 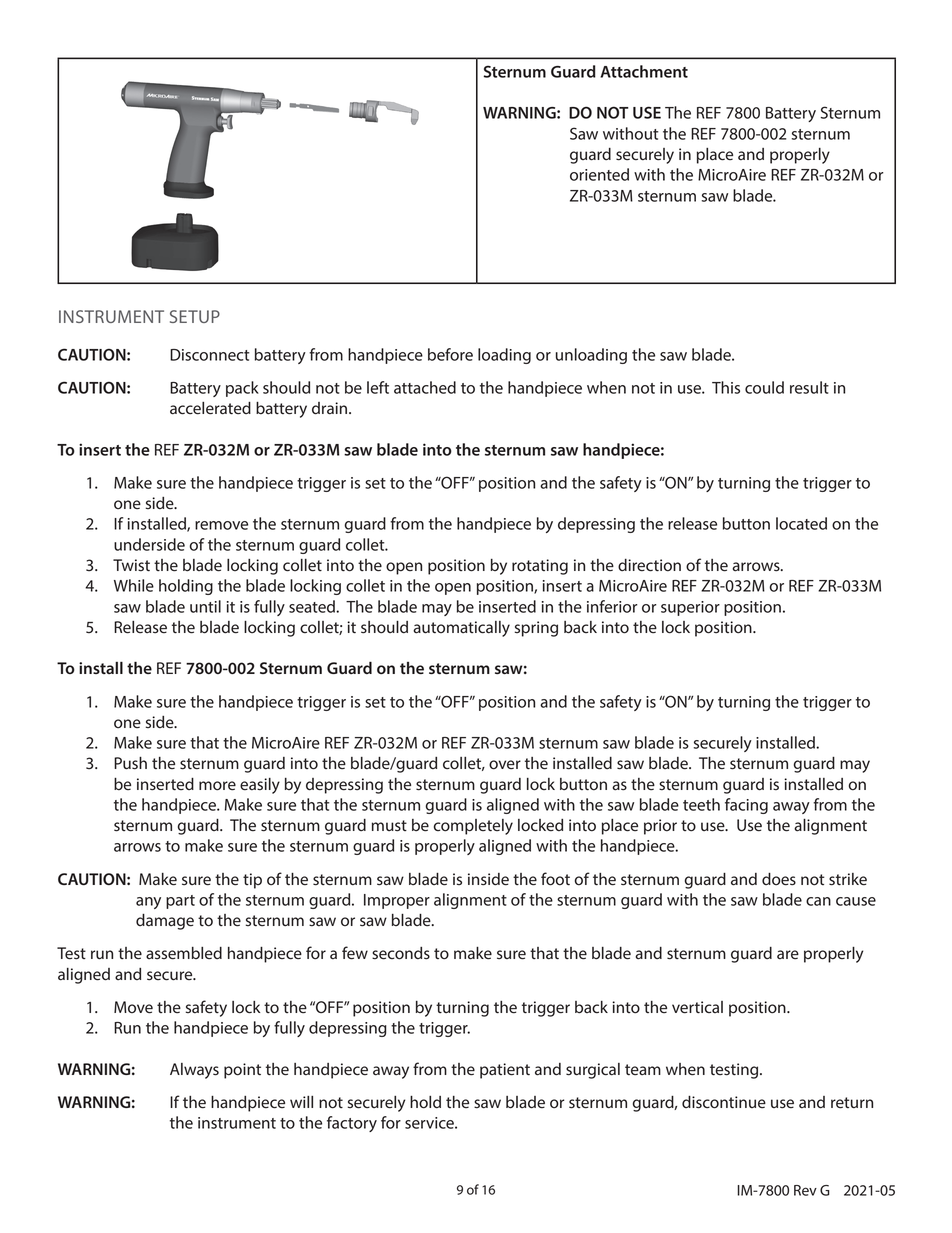 What do you see at coordinates (505, 1071) in the screenshot?
I see `patient` at bounding box center [505, 1071].
